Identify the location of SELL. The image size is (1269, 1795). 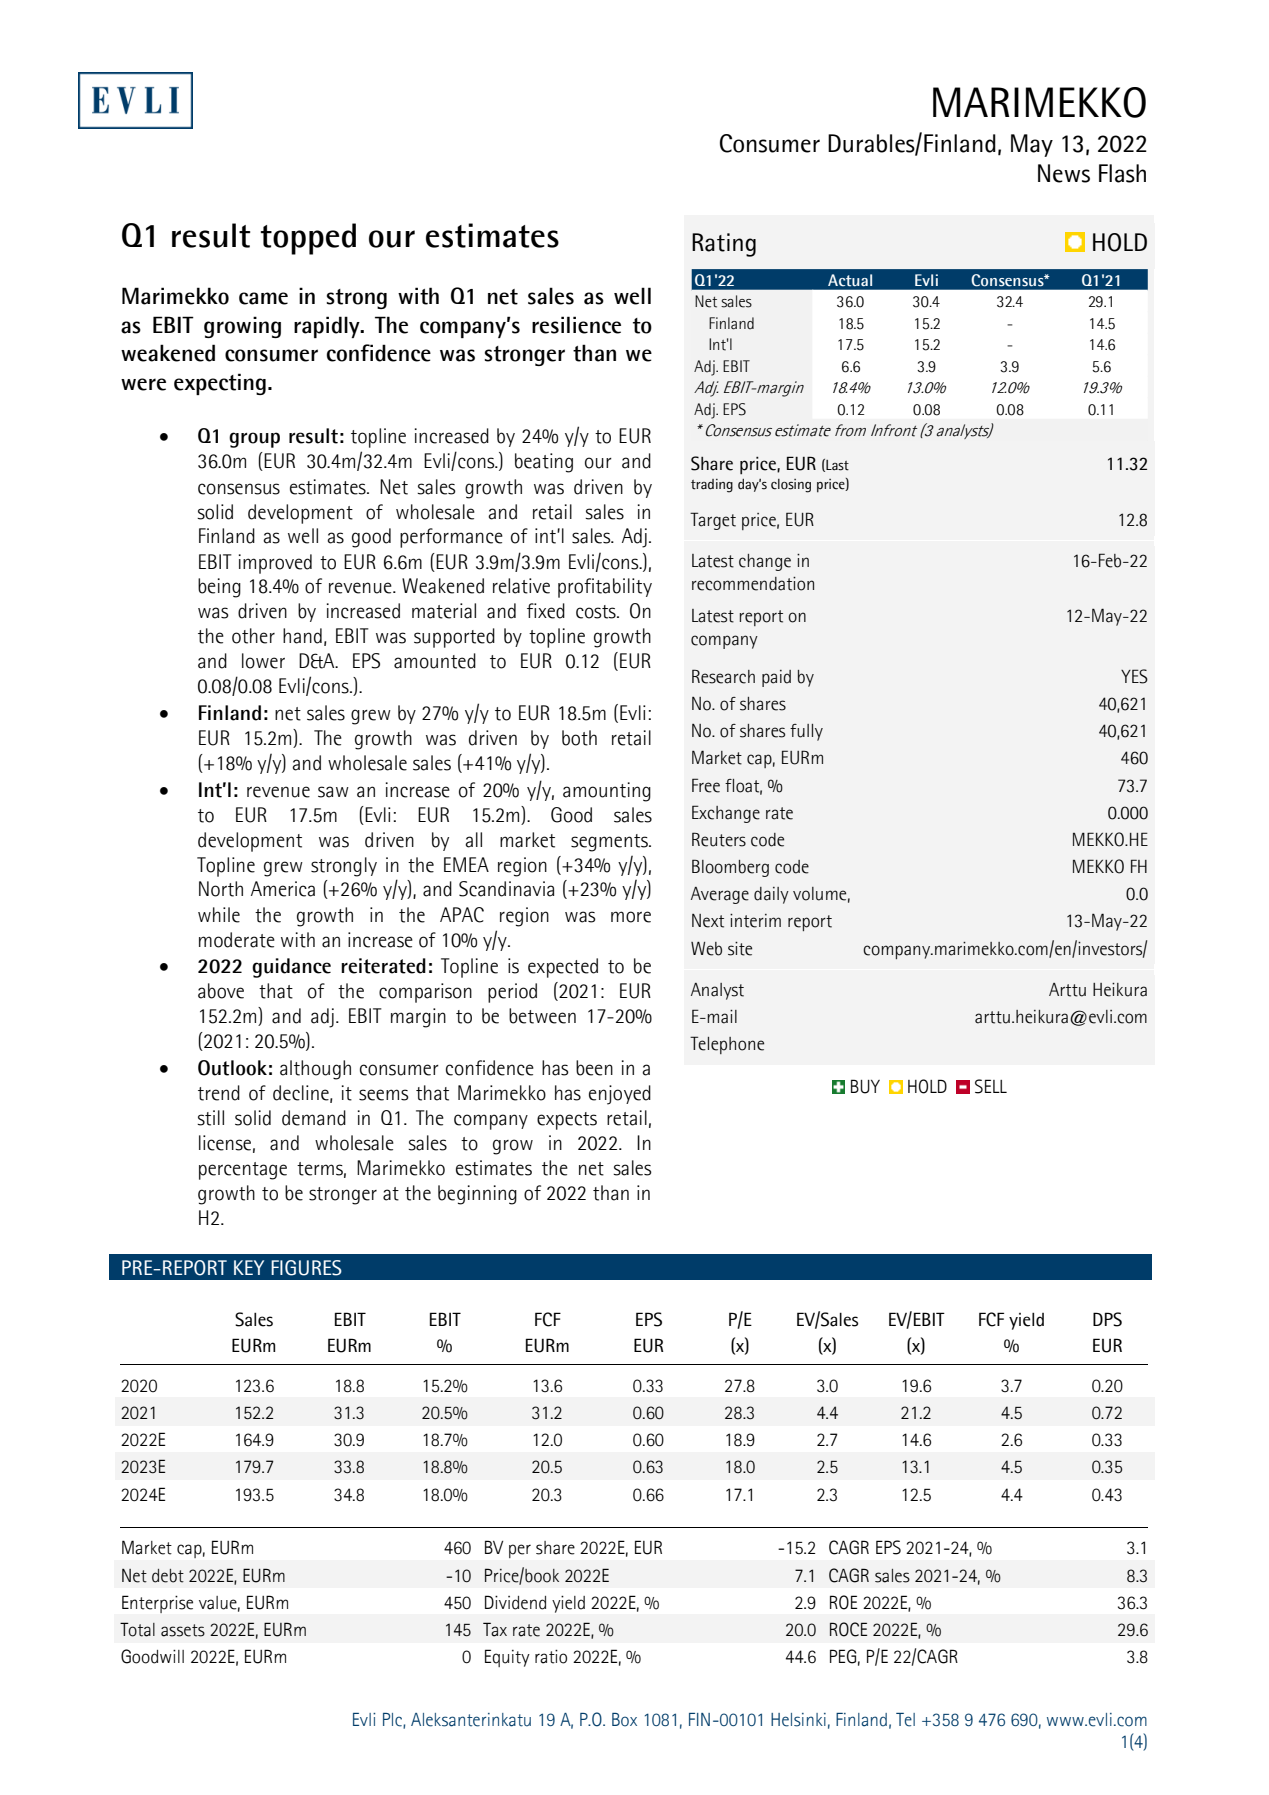
(991, 1086).
